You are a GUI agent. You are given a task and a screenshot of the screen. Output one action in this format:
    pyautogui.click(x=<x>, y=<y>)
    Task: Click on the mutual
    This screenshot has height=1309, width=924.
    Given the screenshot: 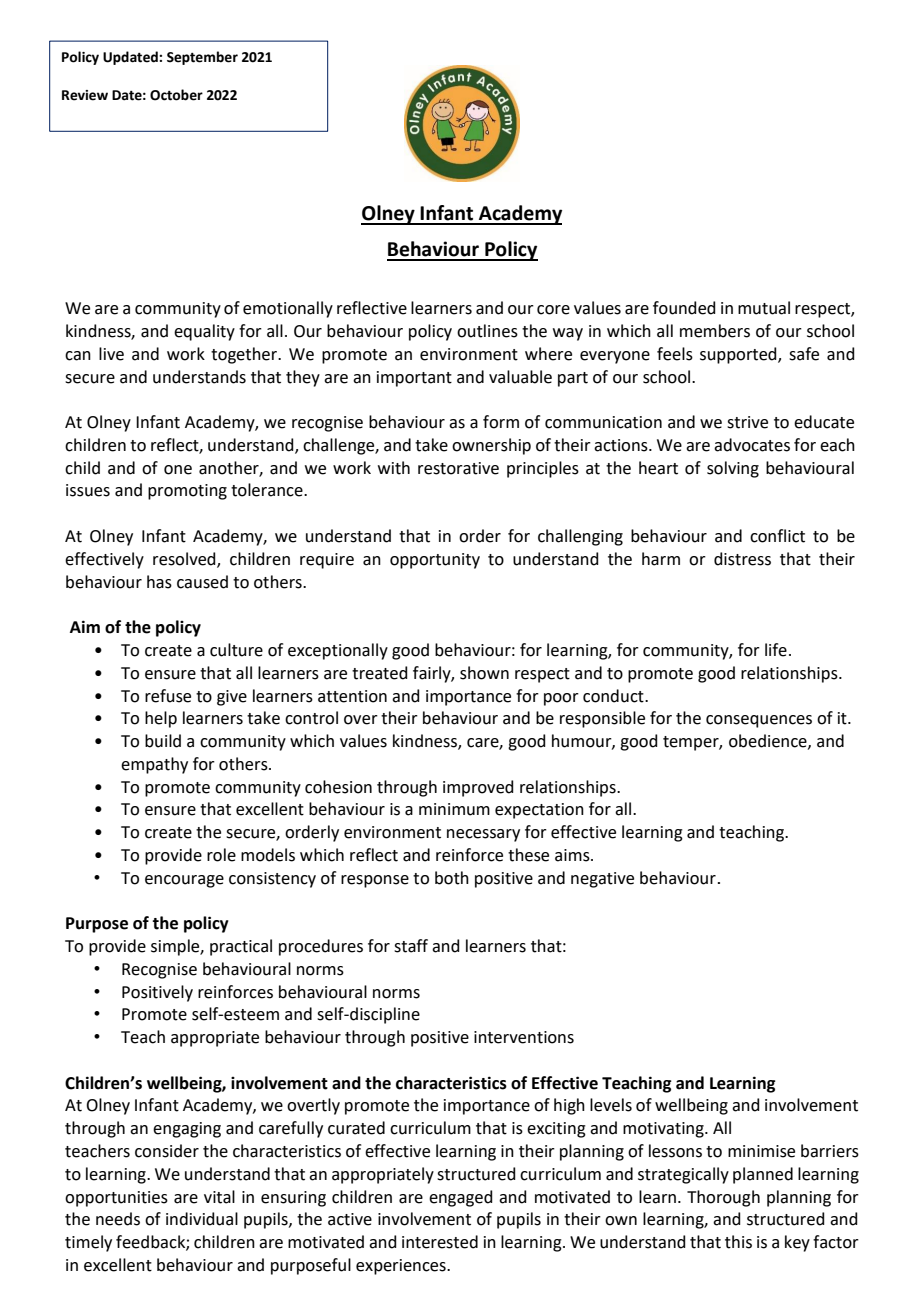 What is the action you would take?
    pyautogui.click(x=764, y=308)
